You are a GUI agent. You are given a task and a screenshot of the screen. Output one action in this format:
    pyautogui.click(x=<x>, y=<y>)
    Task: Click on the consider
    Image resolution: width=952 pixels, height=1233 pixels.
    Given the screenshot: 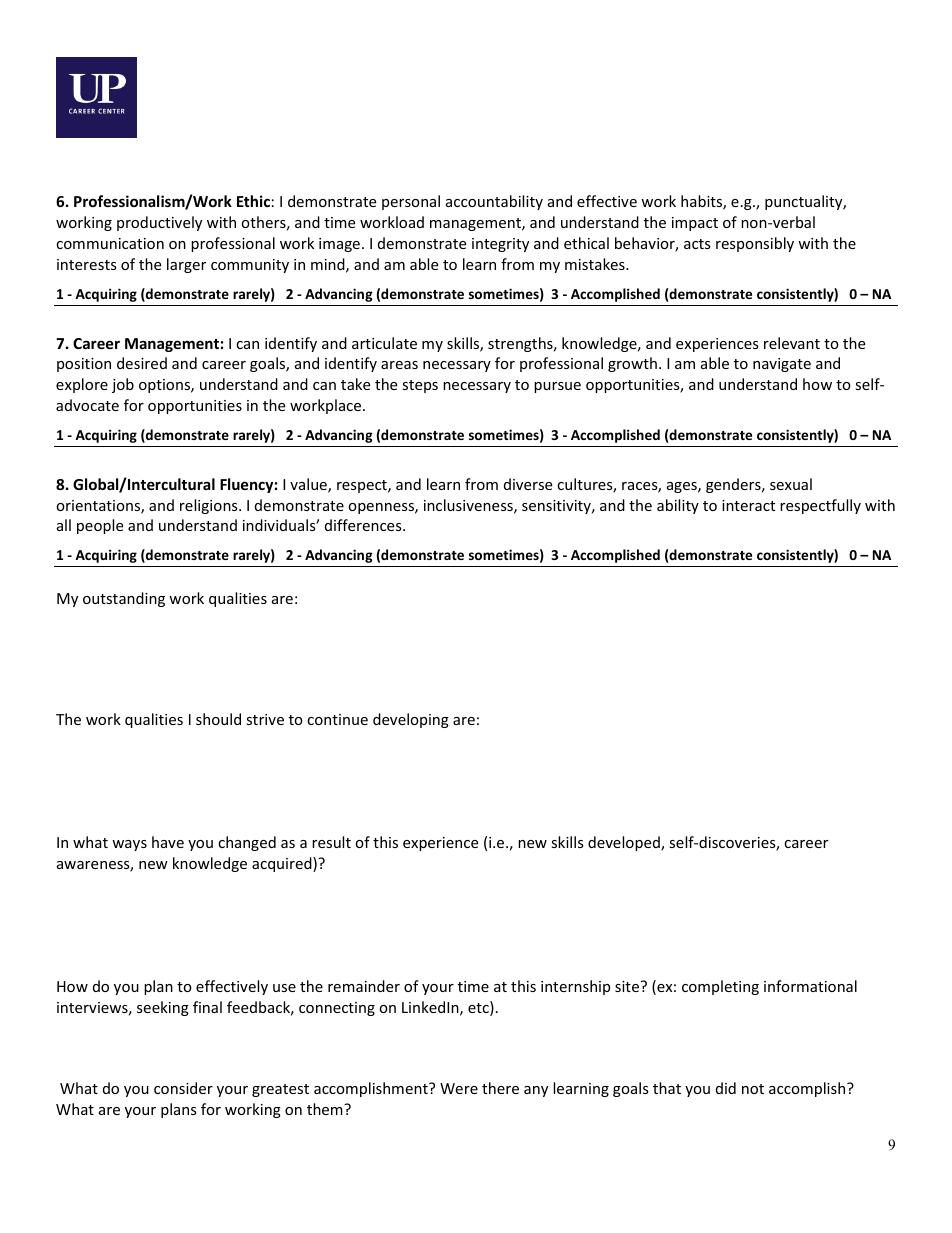 What is the action you would take?
    pyautogui.click(x=183, y=1088)
